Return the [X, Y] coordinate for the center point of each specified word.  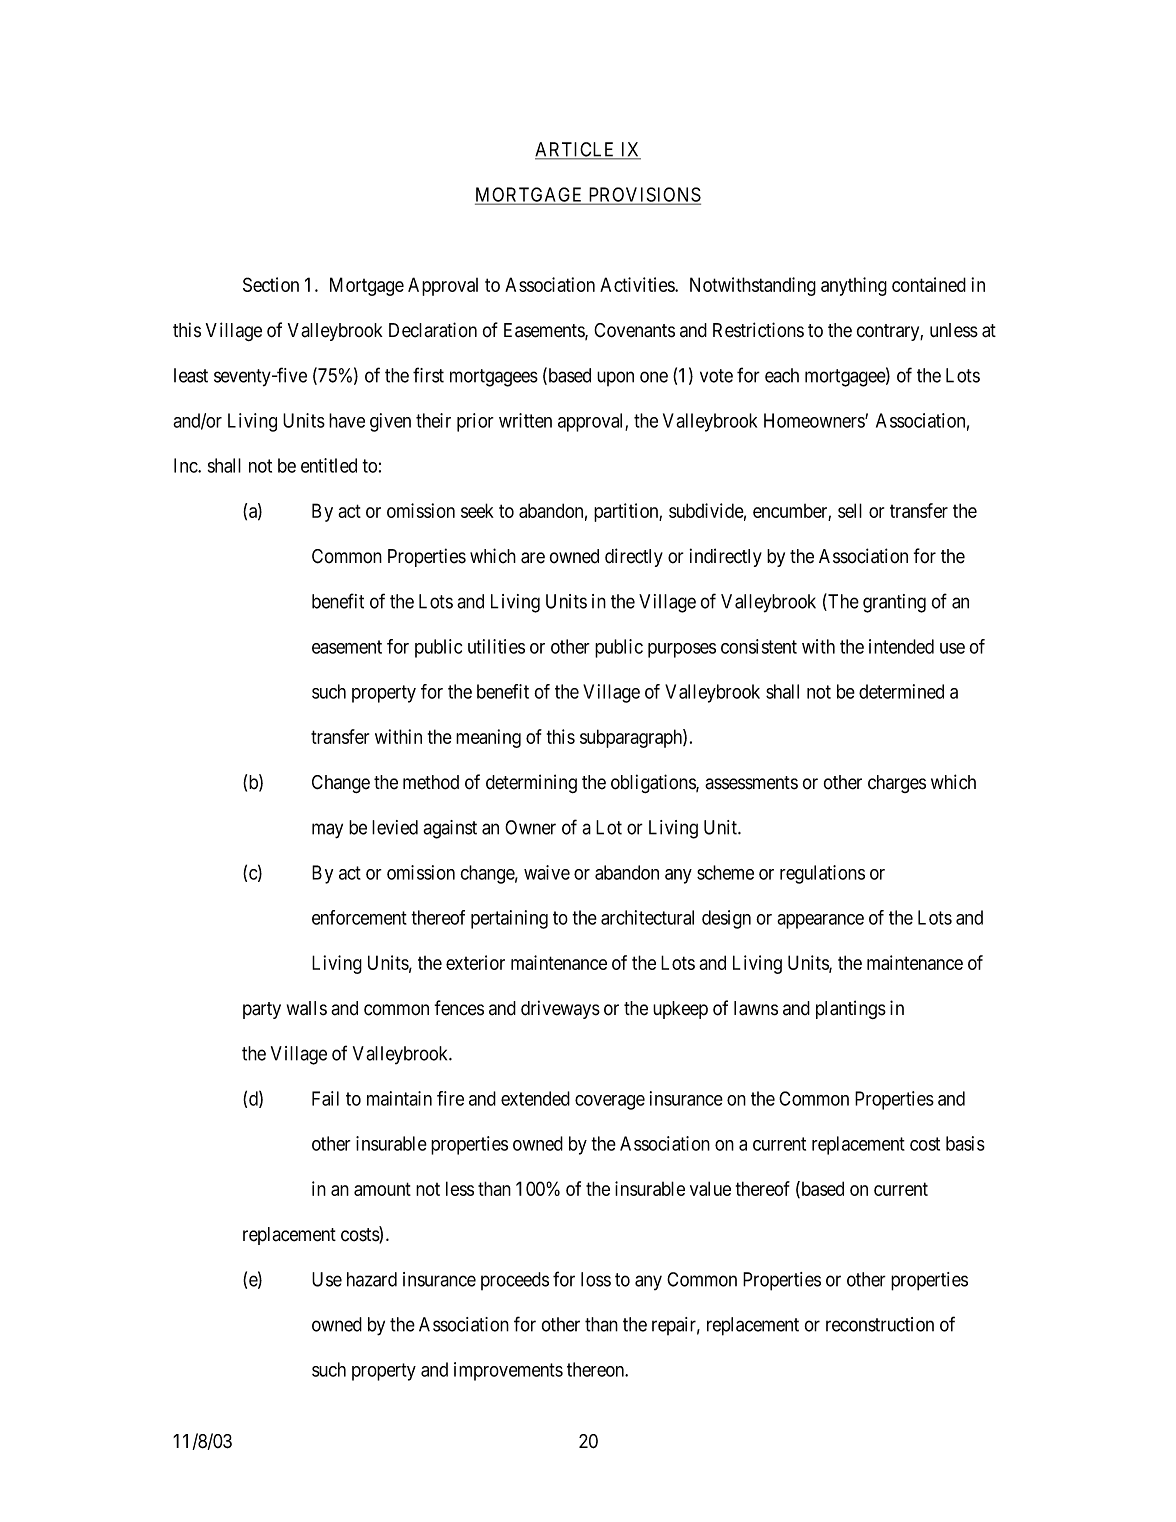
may [327, 831]
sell [850, 510]
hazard [372, 1279]
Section [271, 284]
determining [531, 783]
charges [897, 784]
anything [854, 286]
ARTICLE [576, 150]
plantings [851, 1009]
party [262, 1010]
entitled [329, 465]
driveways [560, 1009]
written [525, 420]
